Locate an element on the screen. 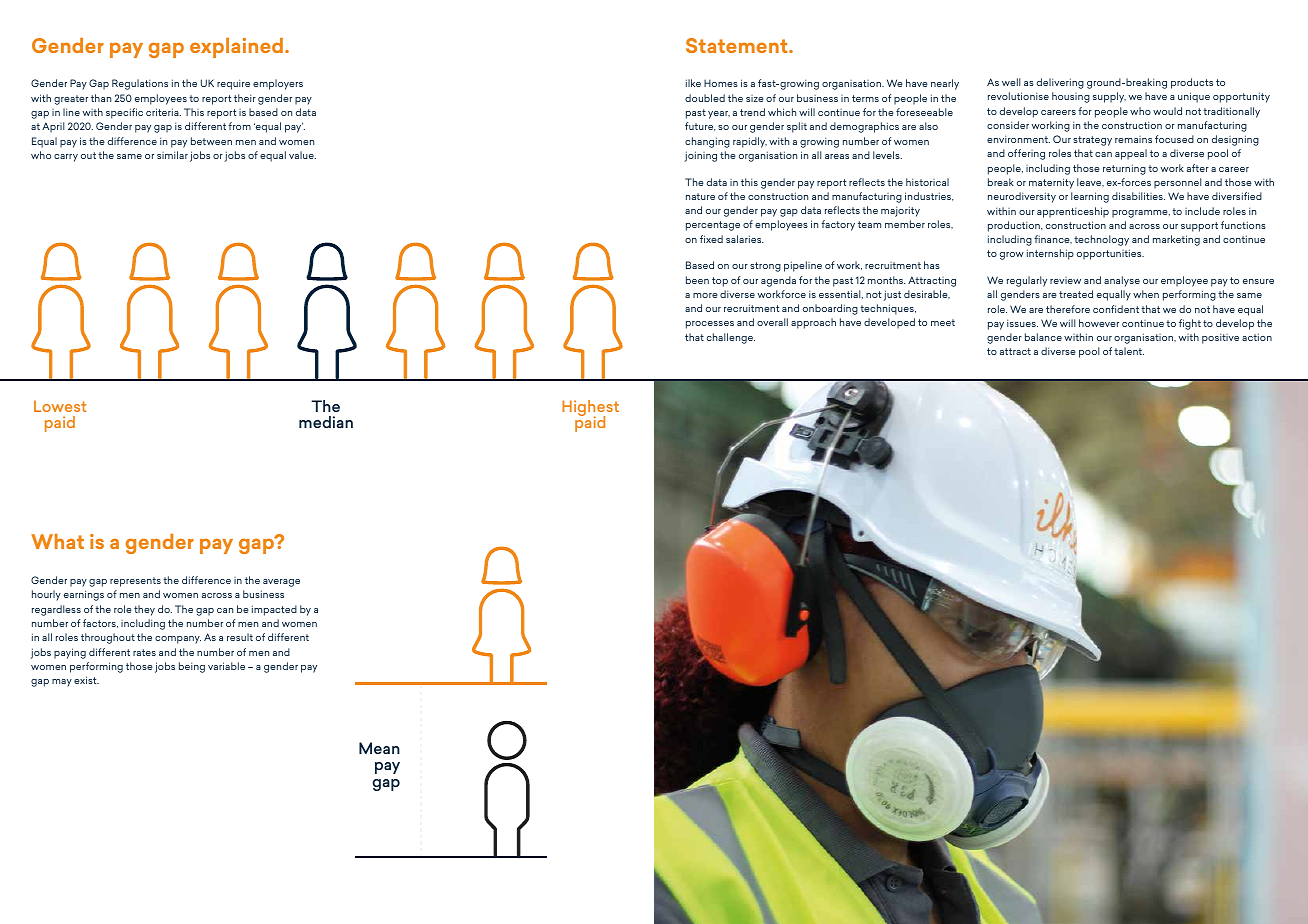  exist is located at coordinates (86, 680).
